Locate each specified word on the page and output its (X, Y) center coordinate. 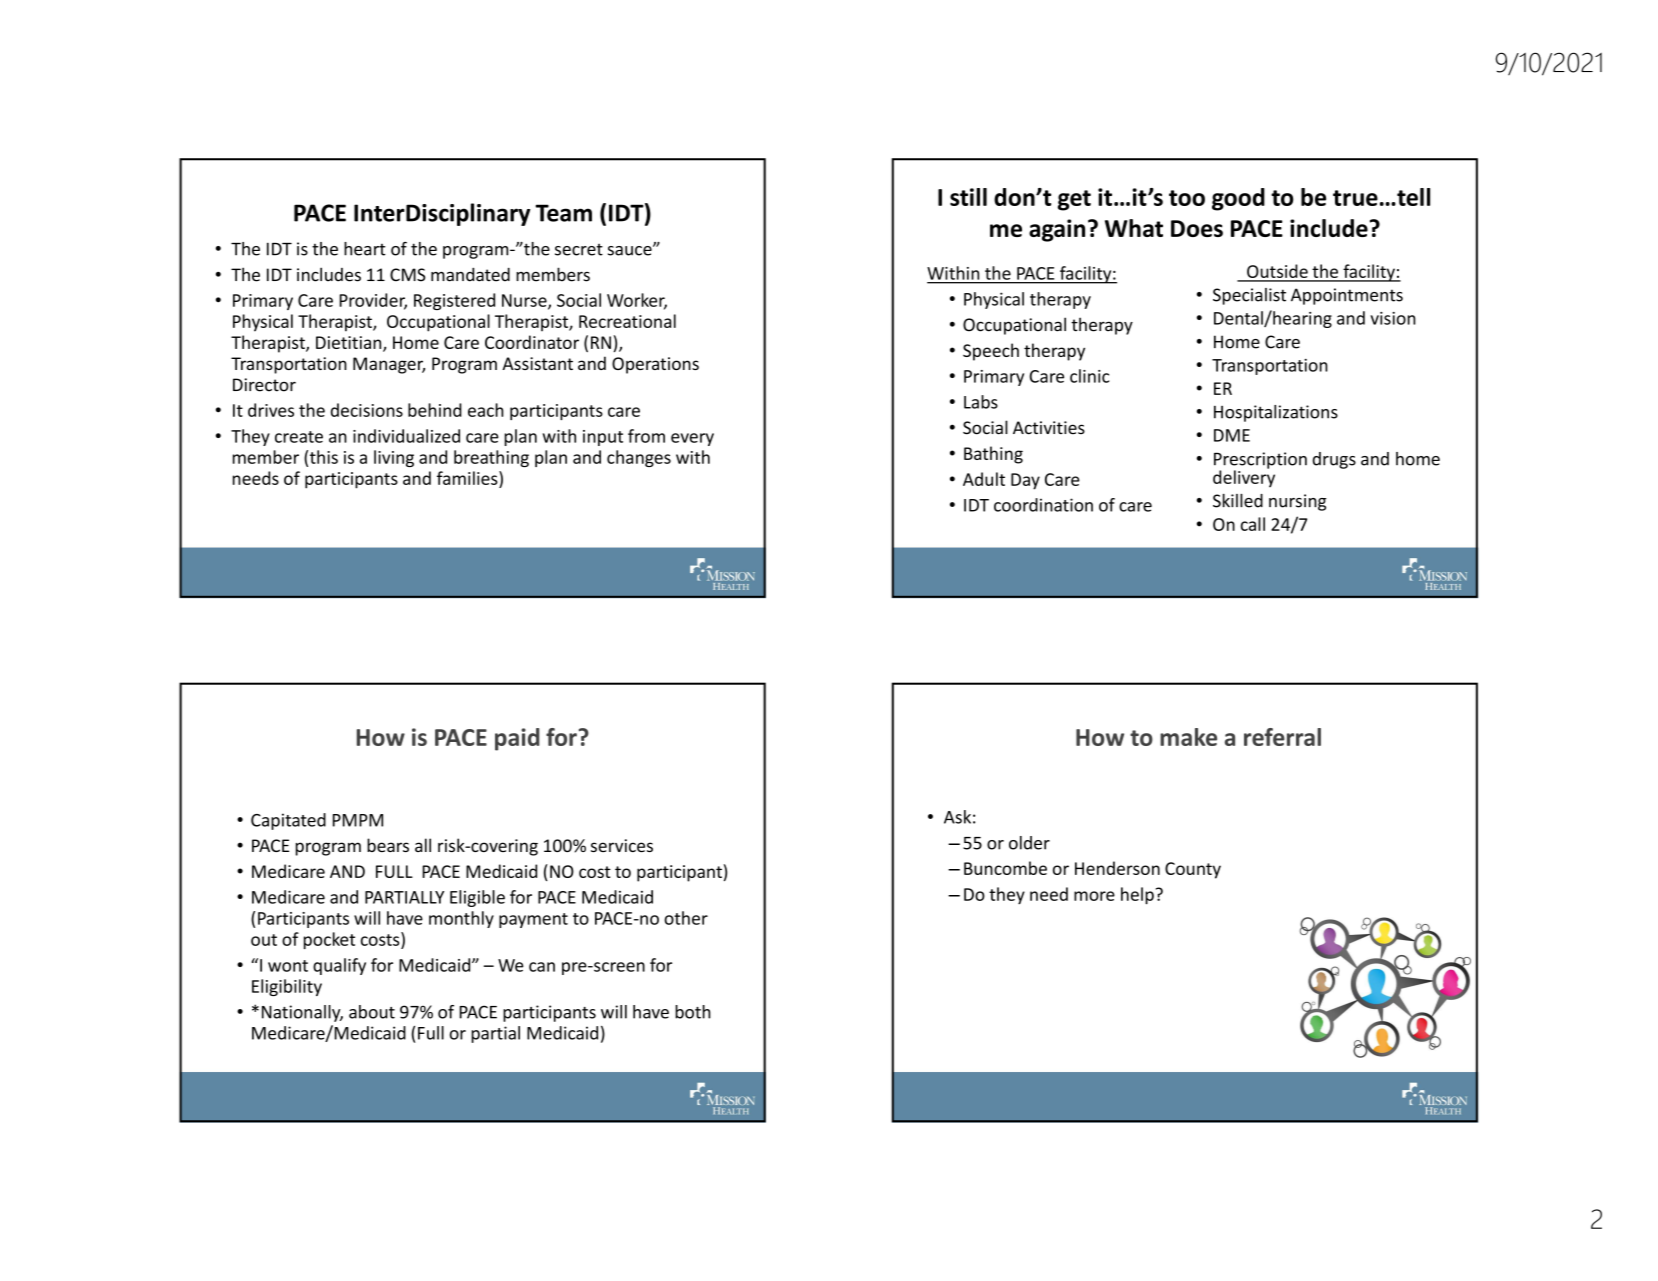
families (468, 478)
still (968, 197)
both (693, 1012)
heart (365, 249)
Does (1197, 228)
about (372, 1012)
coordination (1043, 505)
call (1253, 524)
